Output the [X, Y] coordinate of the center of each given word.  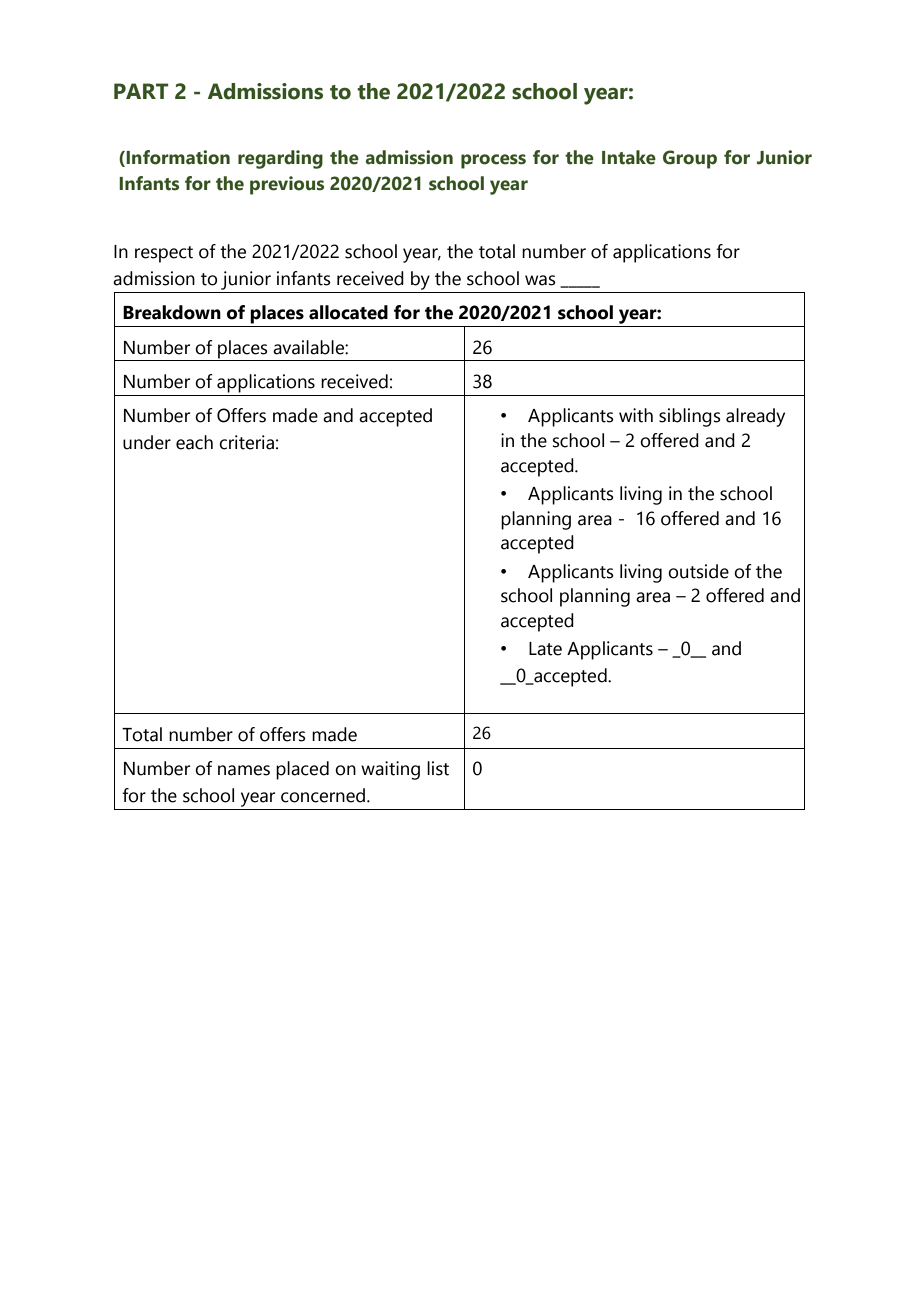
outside [698, 571]
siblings [690, 417]
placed [302, 770]
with [636, 415]
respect [164, 254]
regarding [280, 159]
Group [690, 159]
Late [545, 649]
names [244, 770]
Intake [629, 157]
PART [141, 91]
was [540, 280]
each [194, 442]
